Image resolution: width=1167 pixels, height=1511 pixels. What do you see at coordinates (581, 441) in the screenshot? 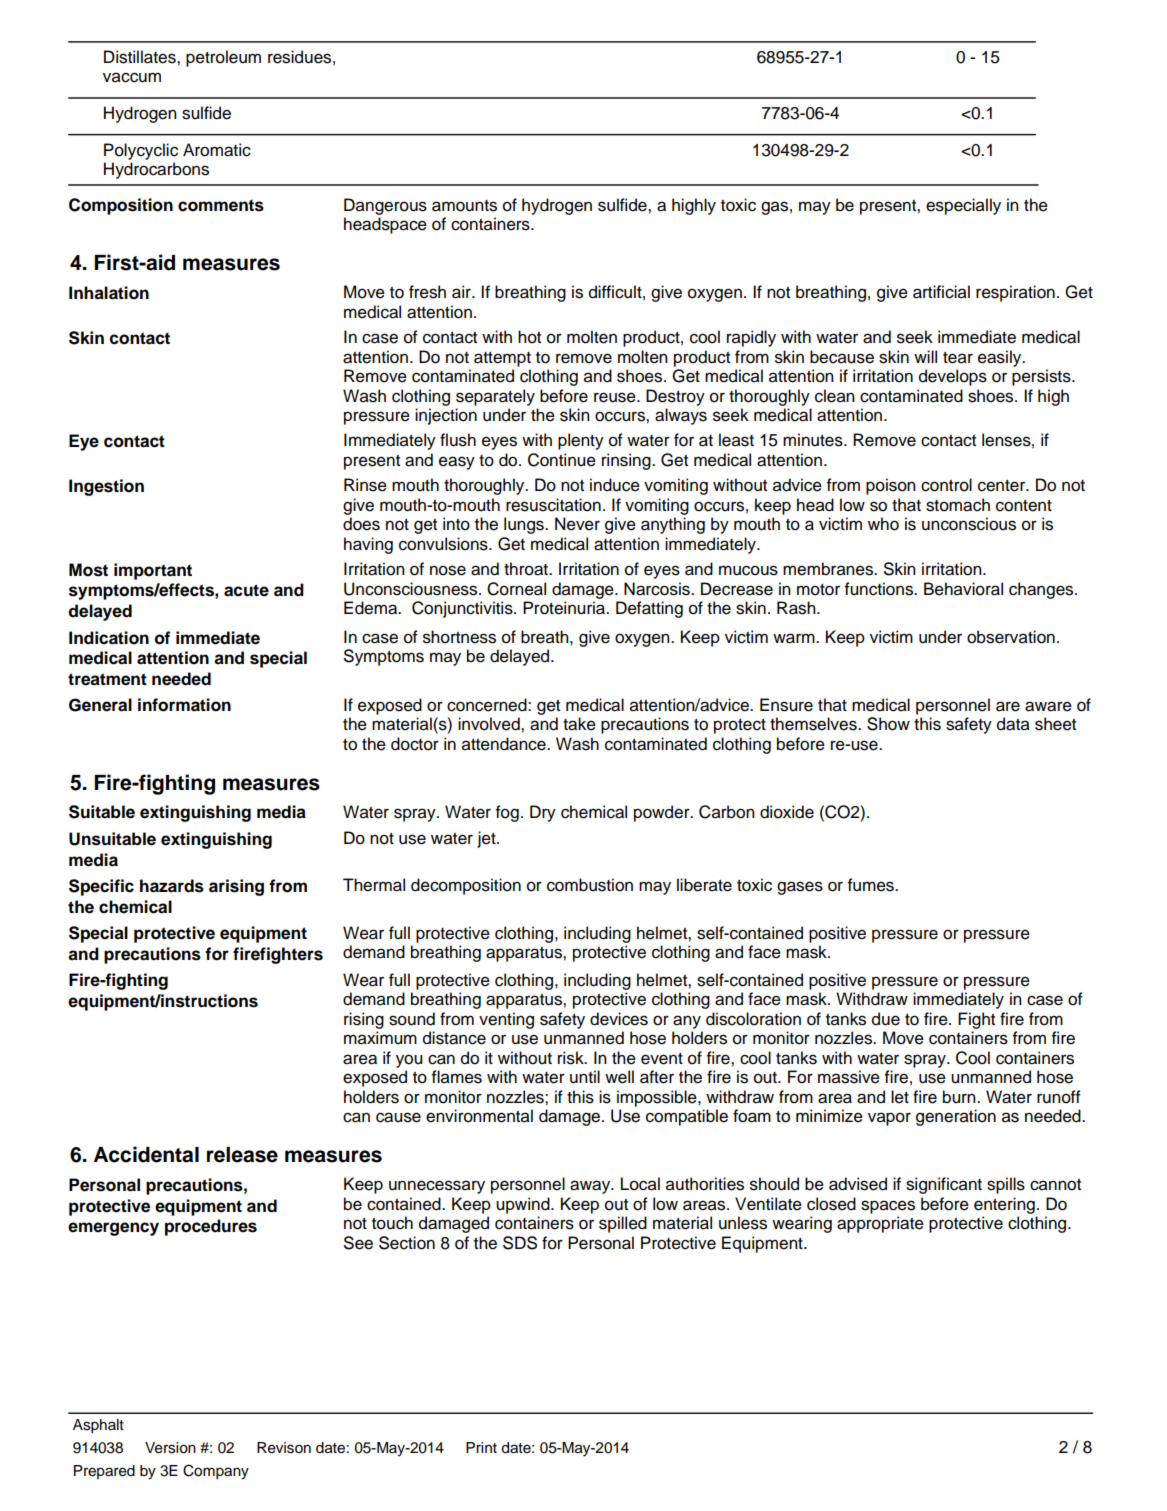
I see `plenty` at bounding box center [581, 441].
